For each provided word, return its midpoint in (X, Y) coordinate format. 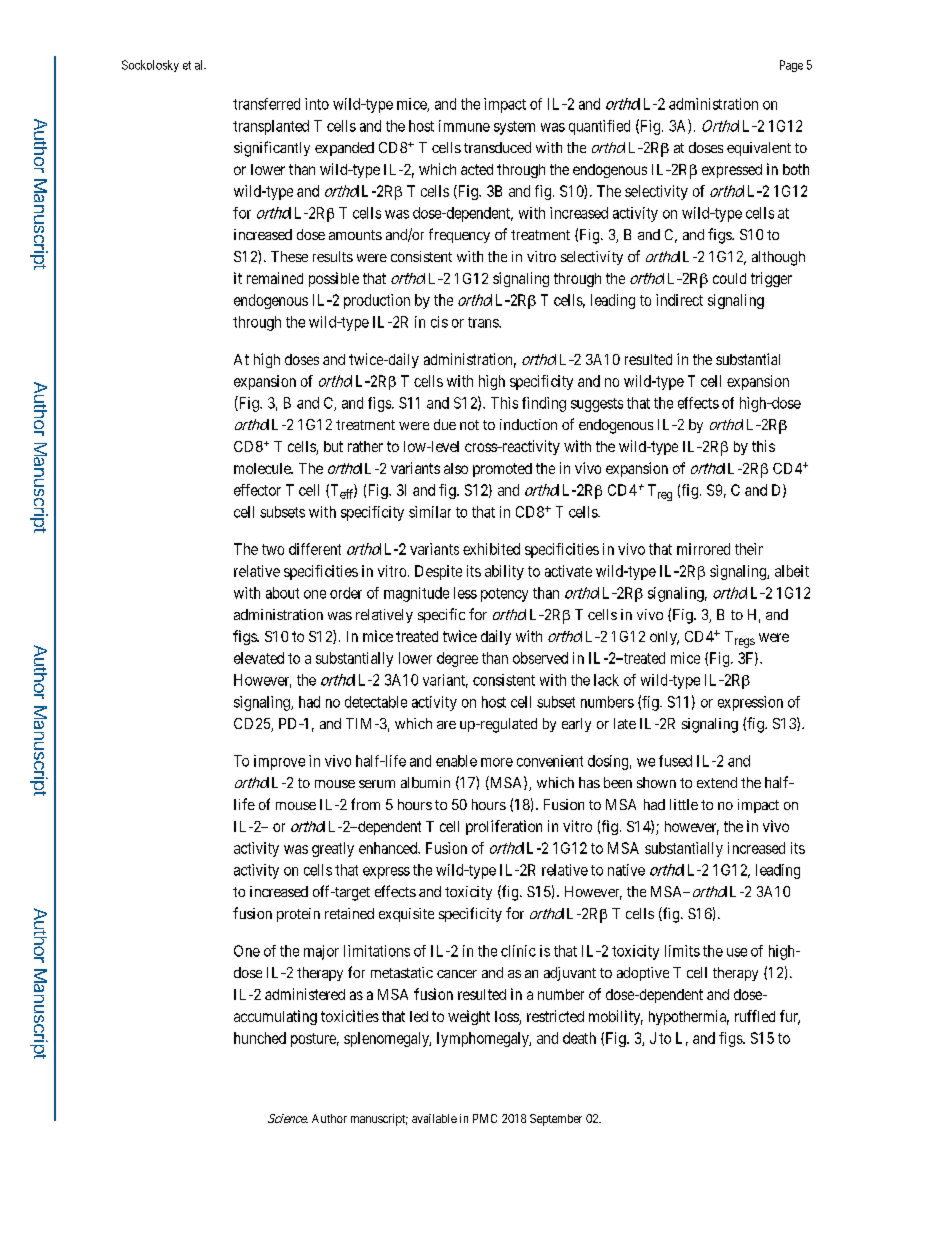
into (317, 104)
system (514, 128)
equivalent (759, 149)
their (749, 549)
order (346, 593)
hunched (260, 1038)
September (556, 1120)
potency (504, 595)
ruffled (755, 1016)
